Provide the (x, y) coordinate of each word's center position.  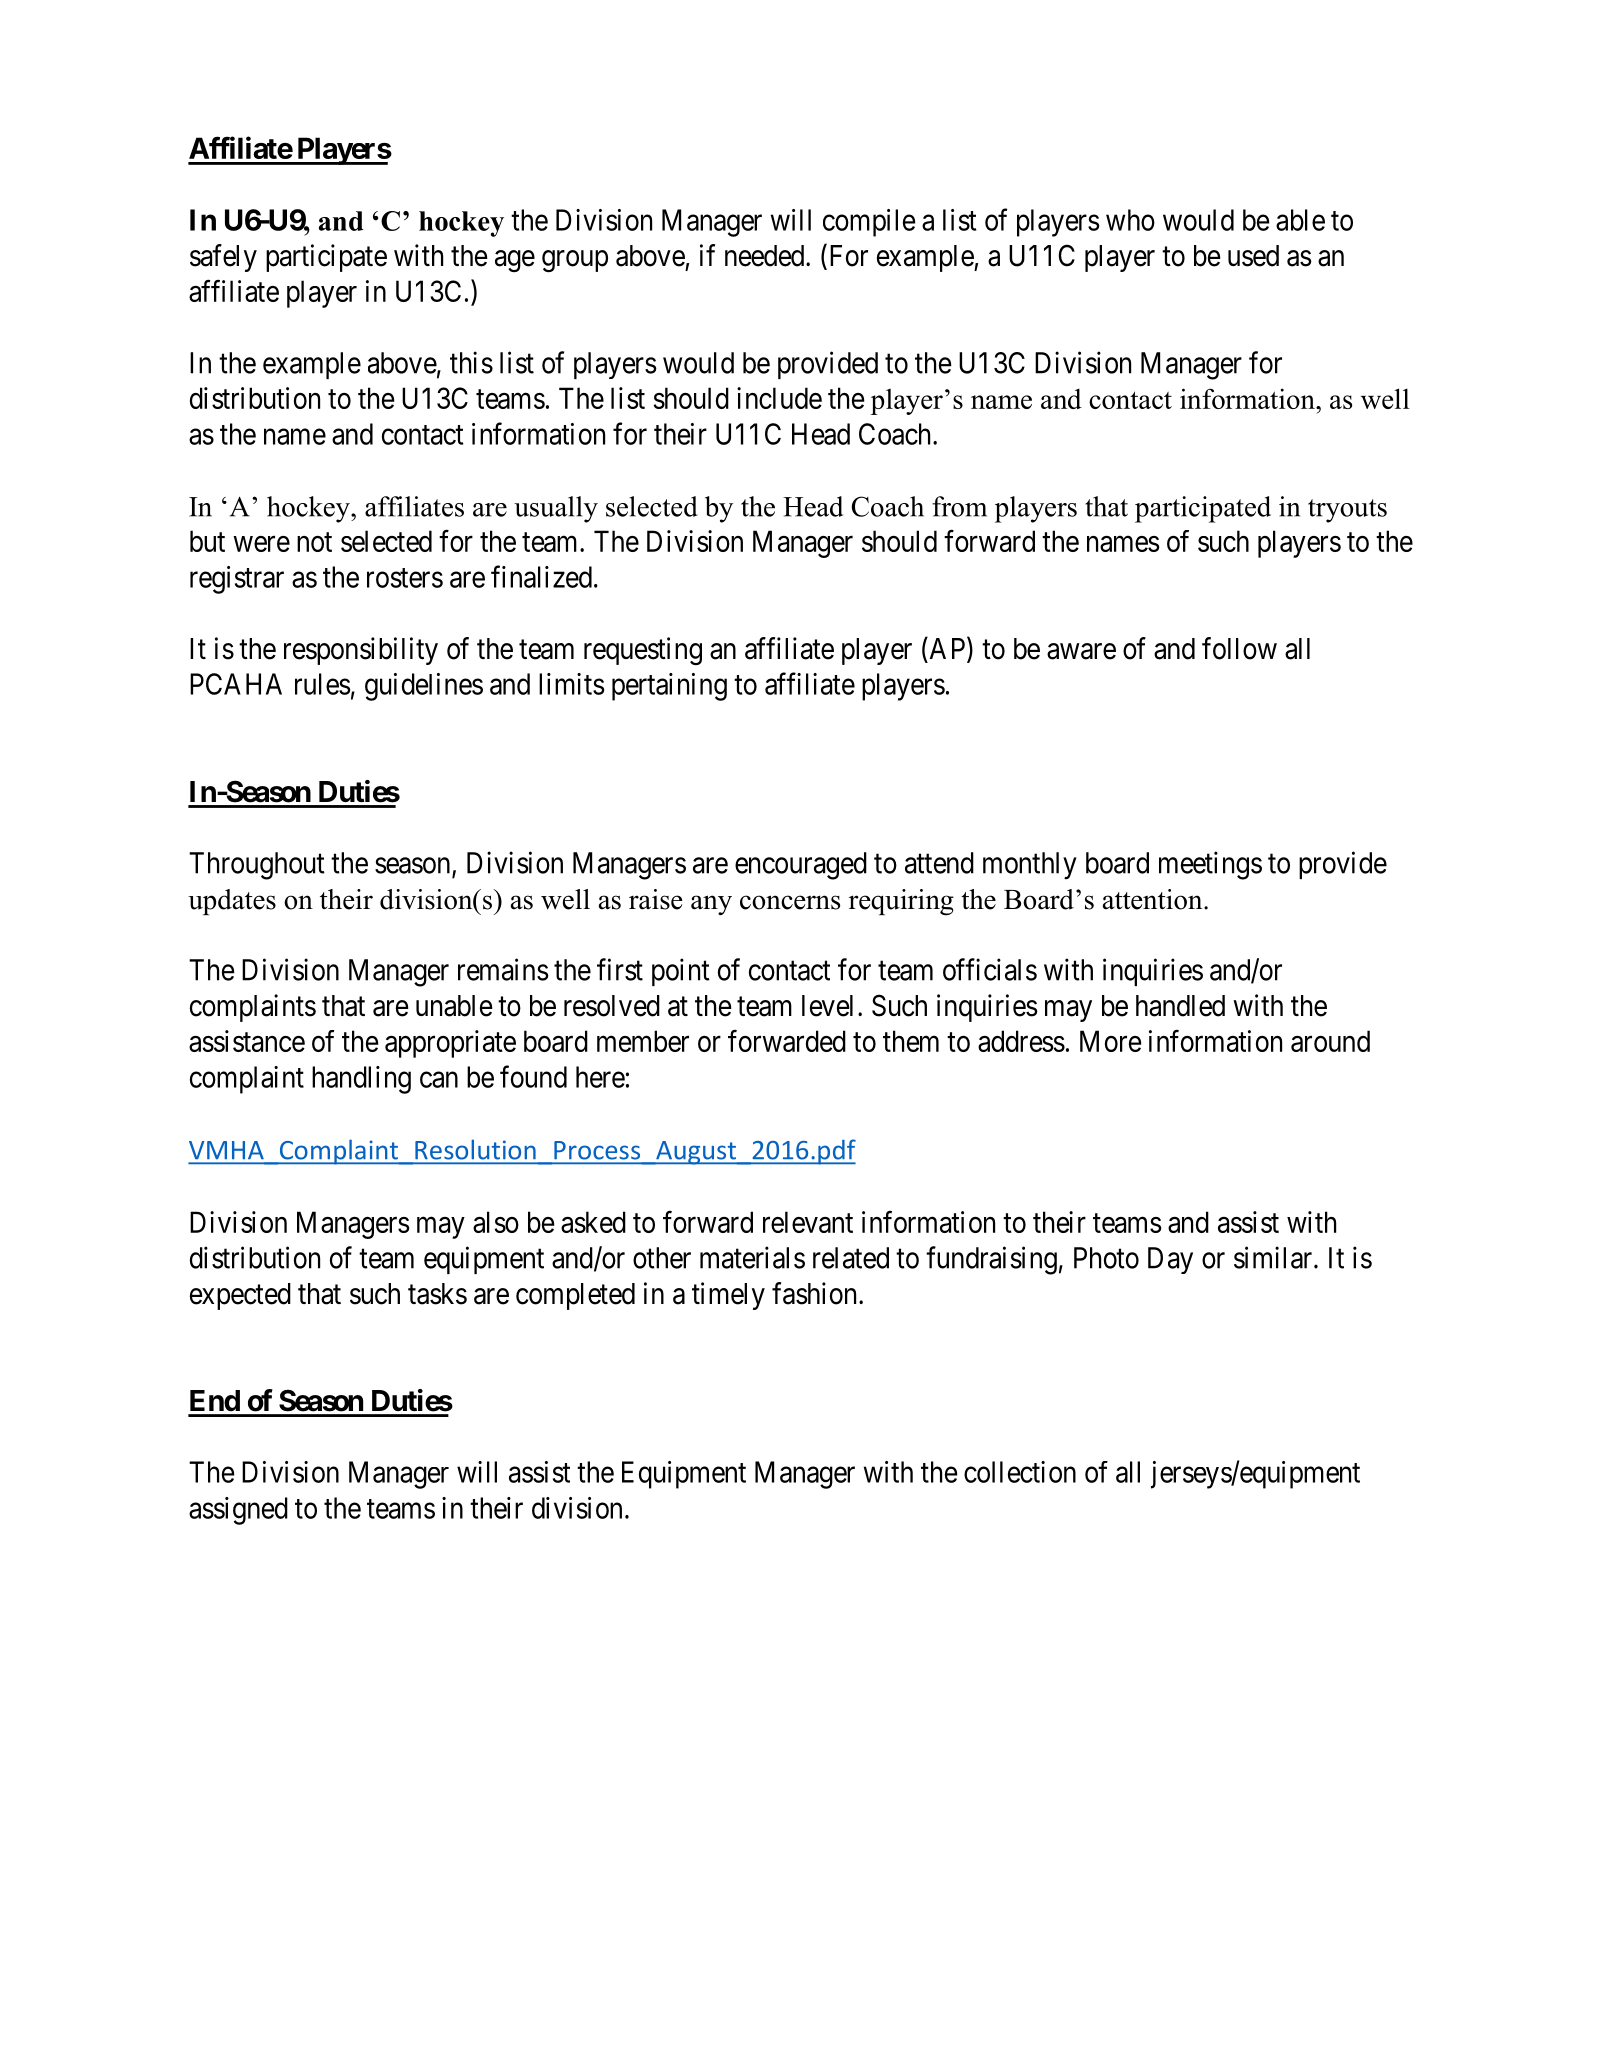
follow (1239, 648)
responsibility (361, 651)
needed (766, 256)
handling (361, 1080)
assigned (238, 1511)
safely (223, 258)
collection (1020, 1472)
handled (1180, 1006)
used (1253, 256)
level (827, 1006)
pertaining (669, 687)
